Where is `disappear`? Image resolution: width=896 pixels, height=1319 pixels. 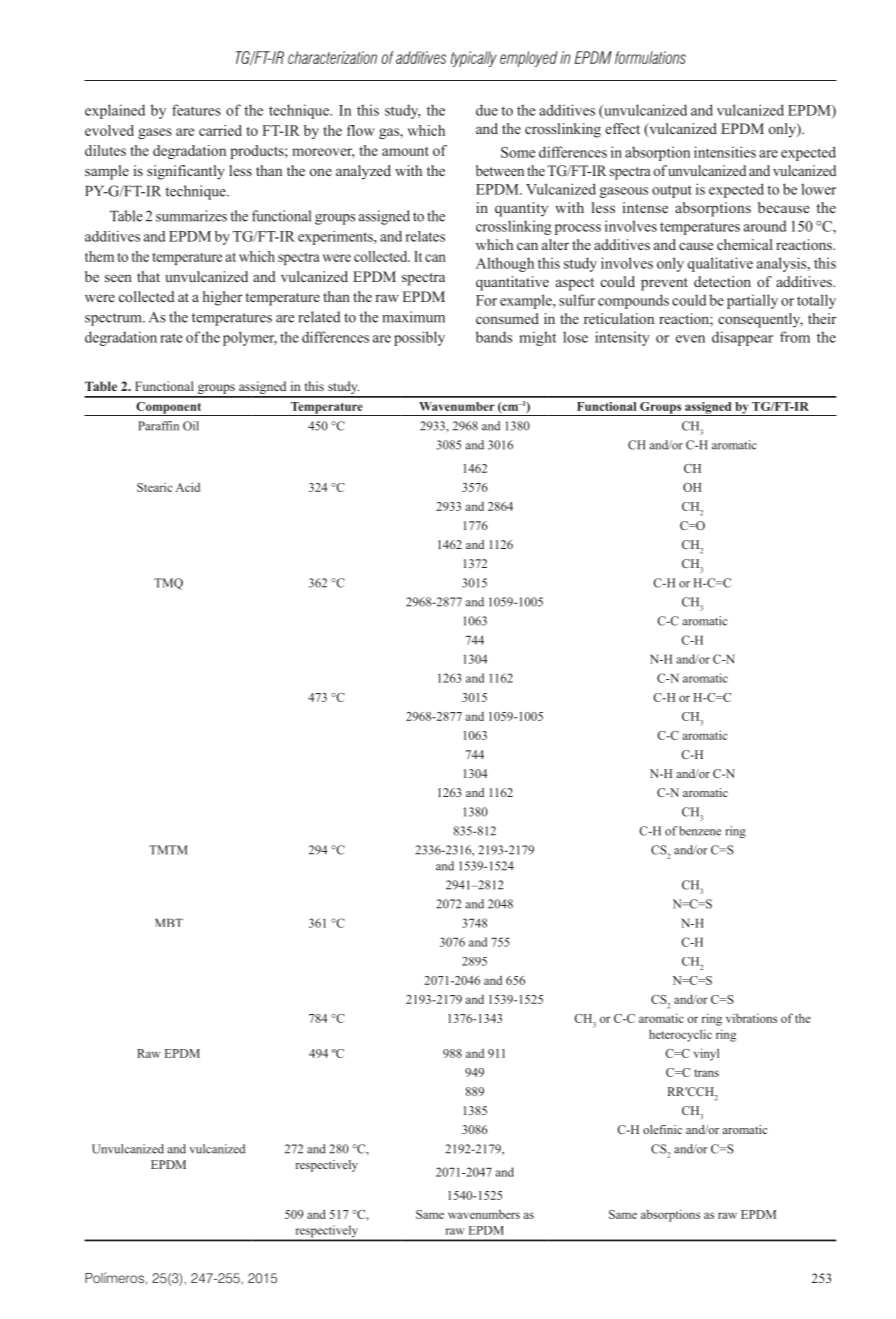
disappear is located at coordinates (742, 338).
